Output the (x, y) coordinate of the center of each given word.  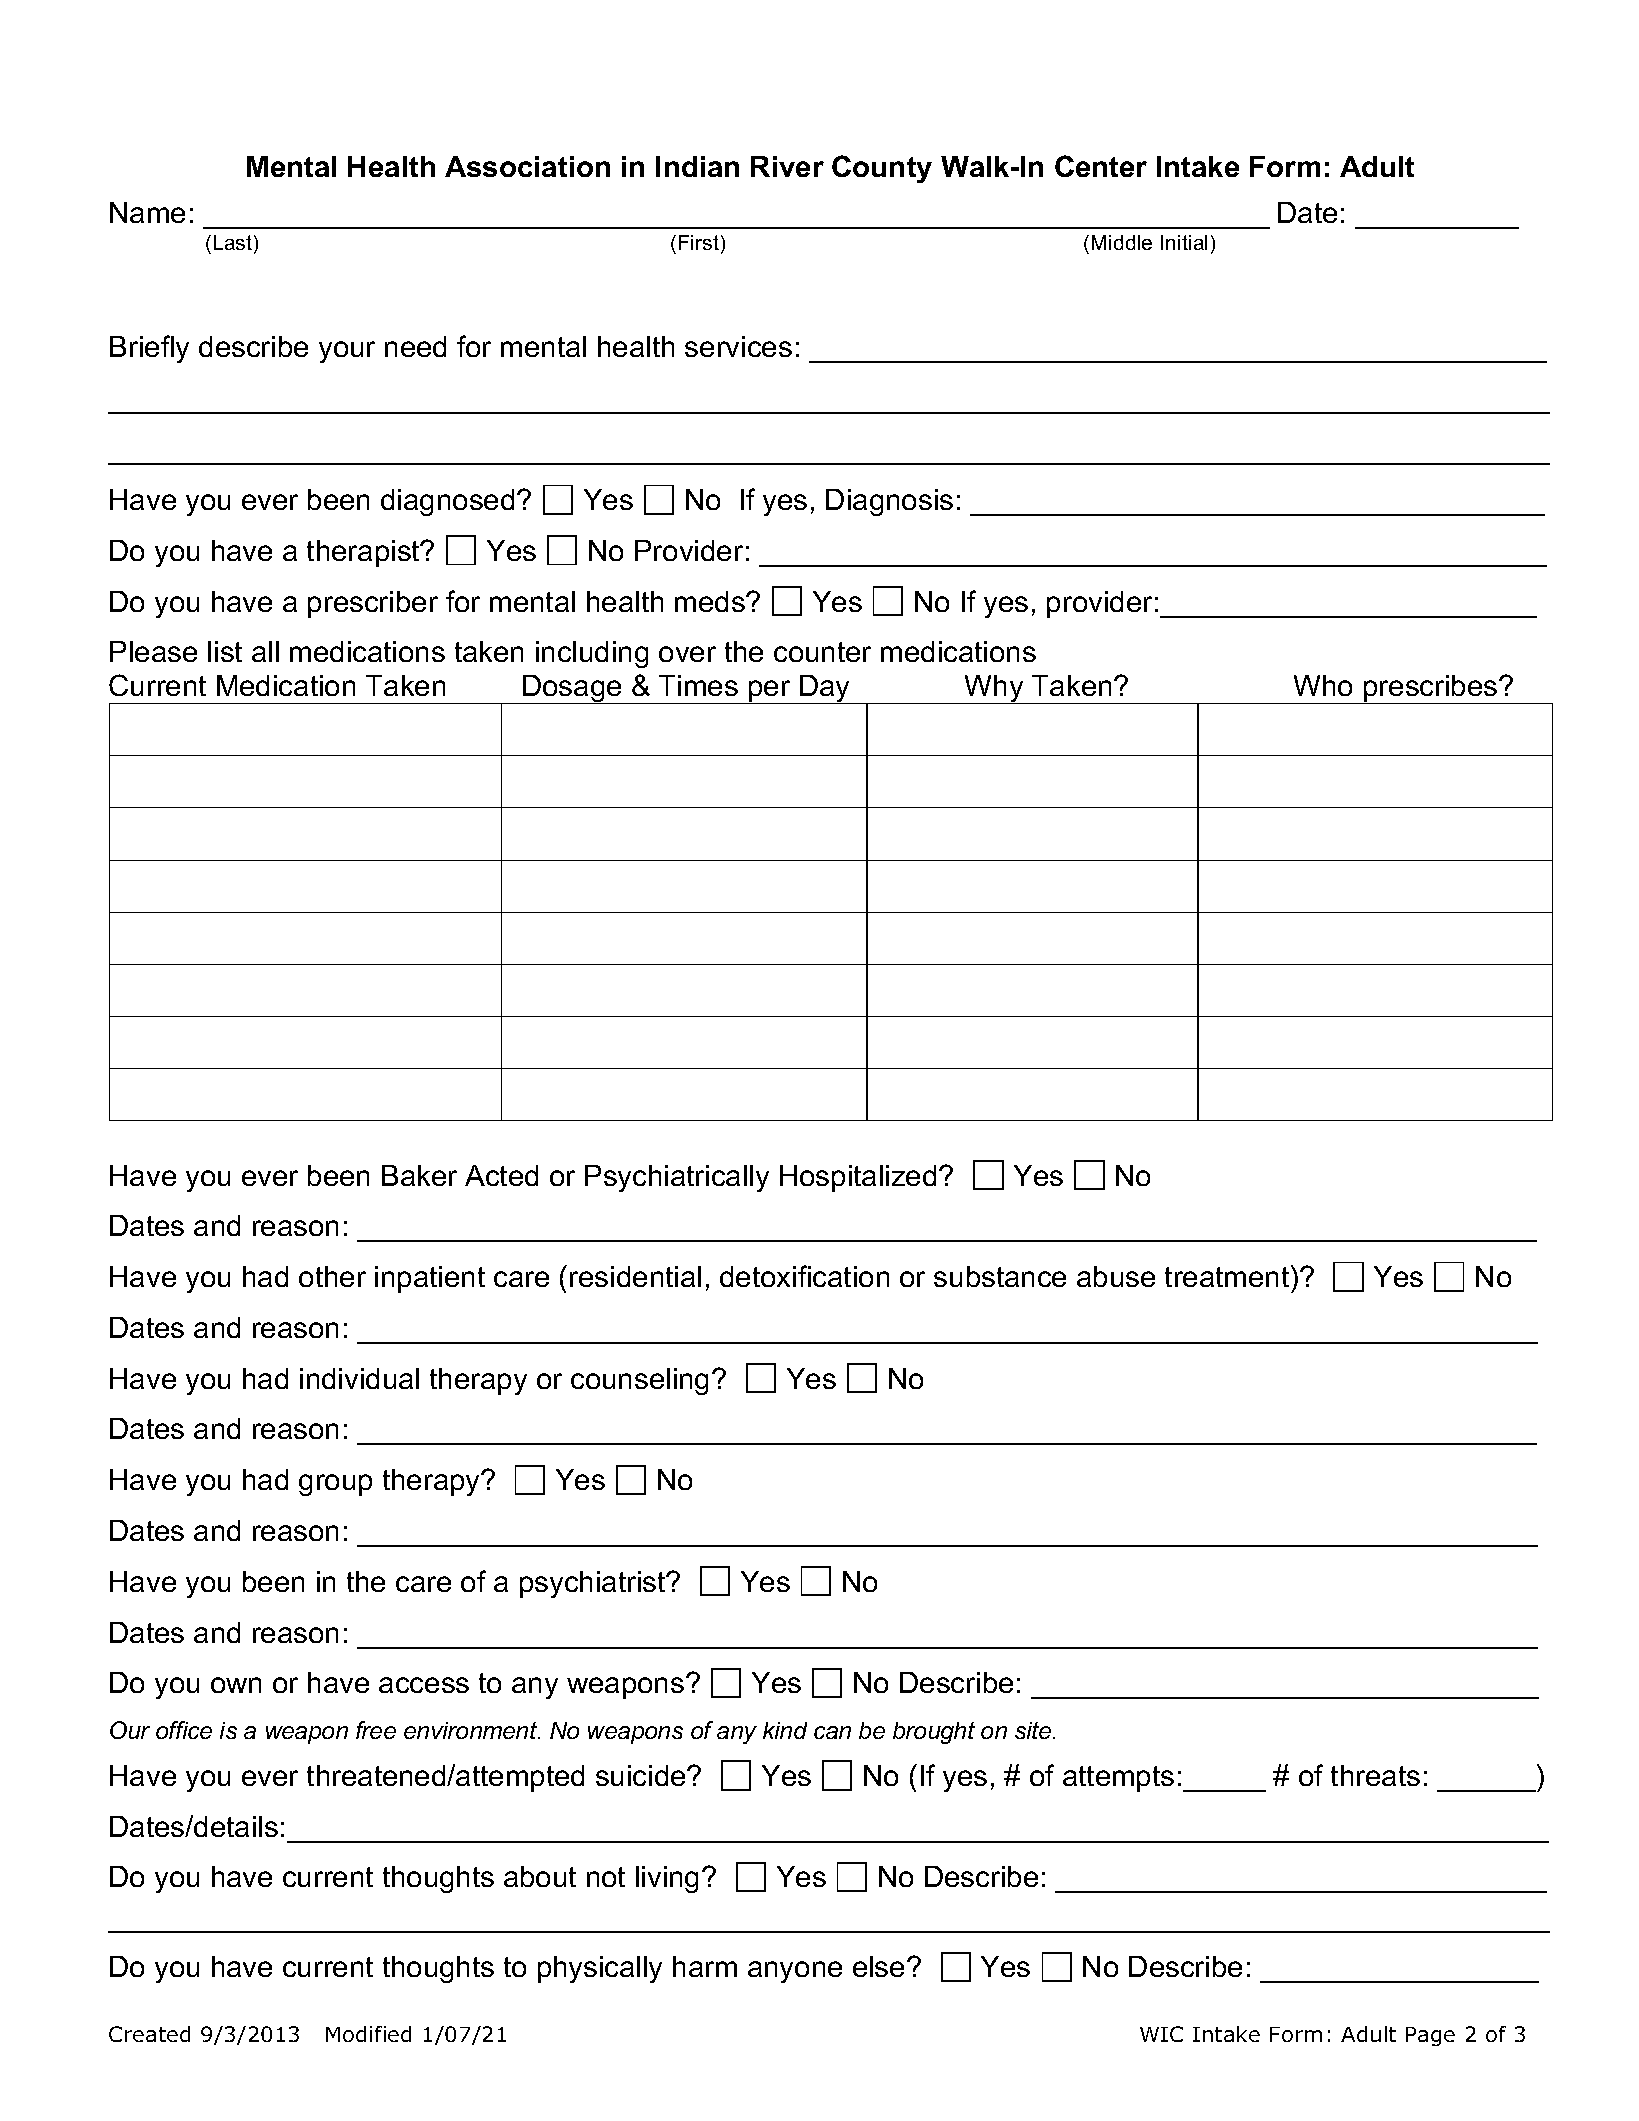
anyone (795, 1972)
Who (1323, 685)
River (787, 166)
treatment (1228, 1276)
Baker (419, 1175)
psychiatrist (594, 1584)
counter (822, 652)
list (225, 651)
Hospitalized (858, 1178)
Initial (1184, 242)
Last (234, 244)
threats (1375, 1775)
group (335, 1485)
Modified (368, 2034)
